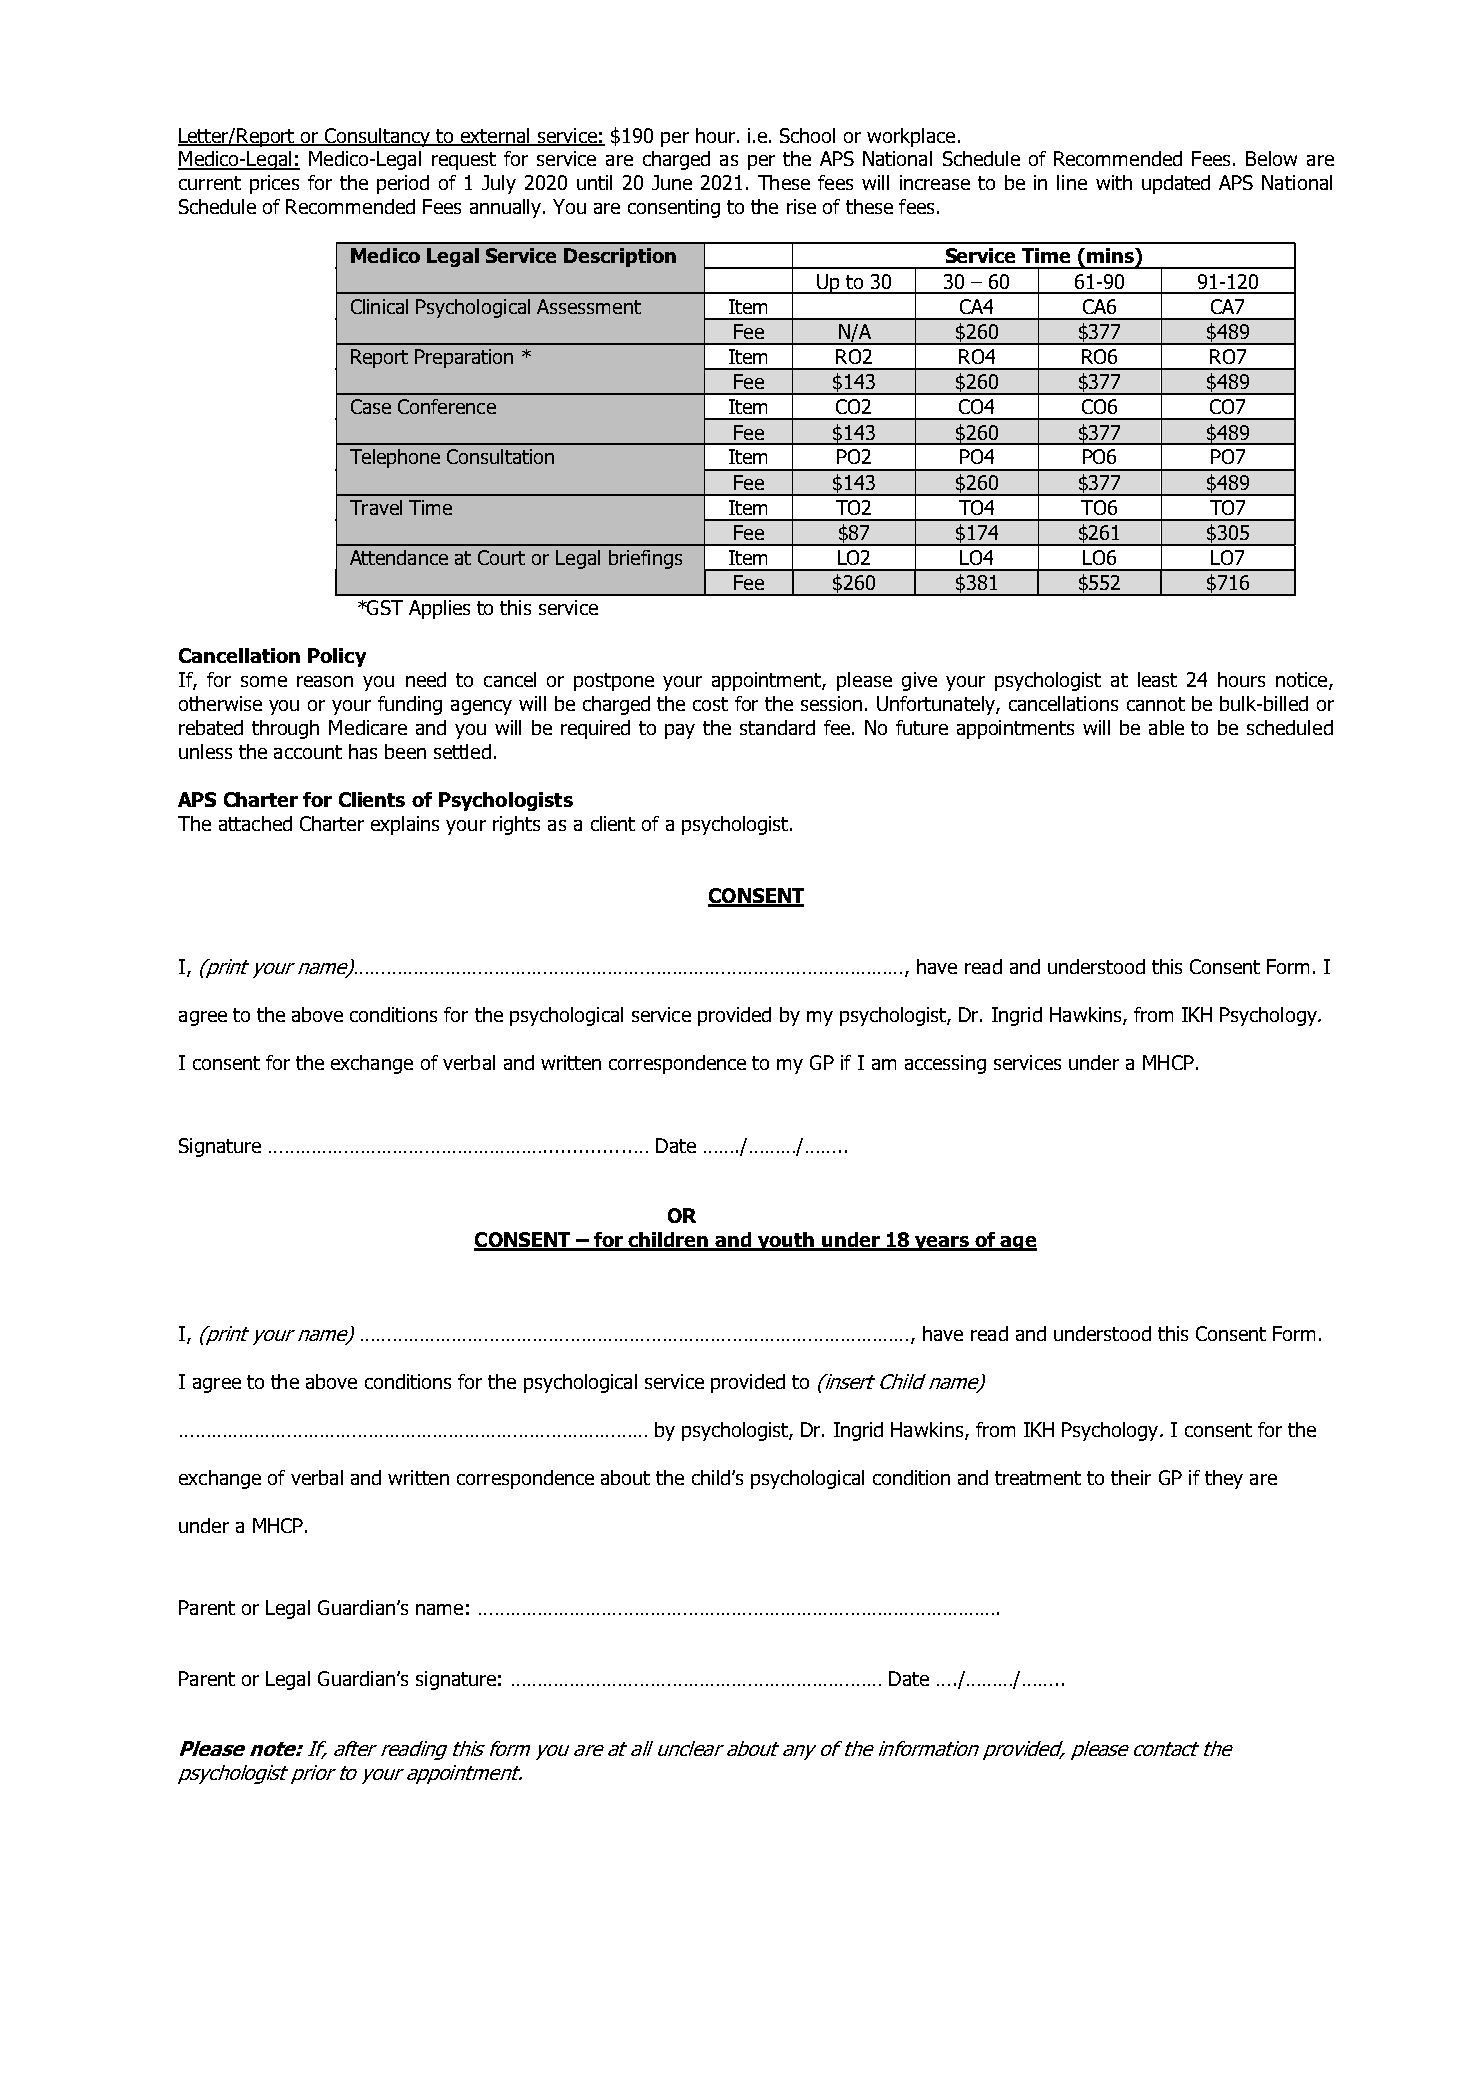 Image resolution: width=1474 pixels, height=2085 pixels. What do you see at coordinates (1131, 1477) in the screenshot?
I see `their` at bounding box center [1131, 1477].
